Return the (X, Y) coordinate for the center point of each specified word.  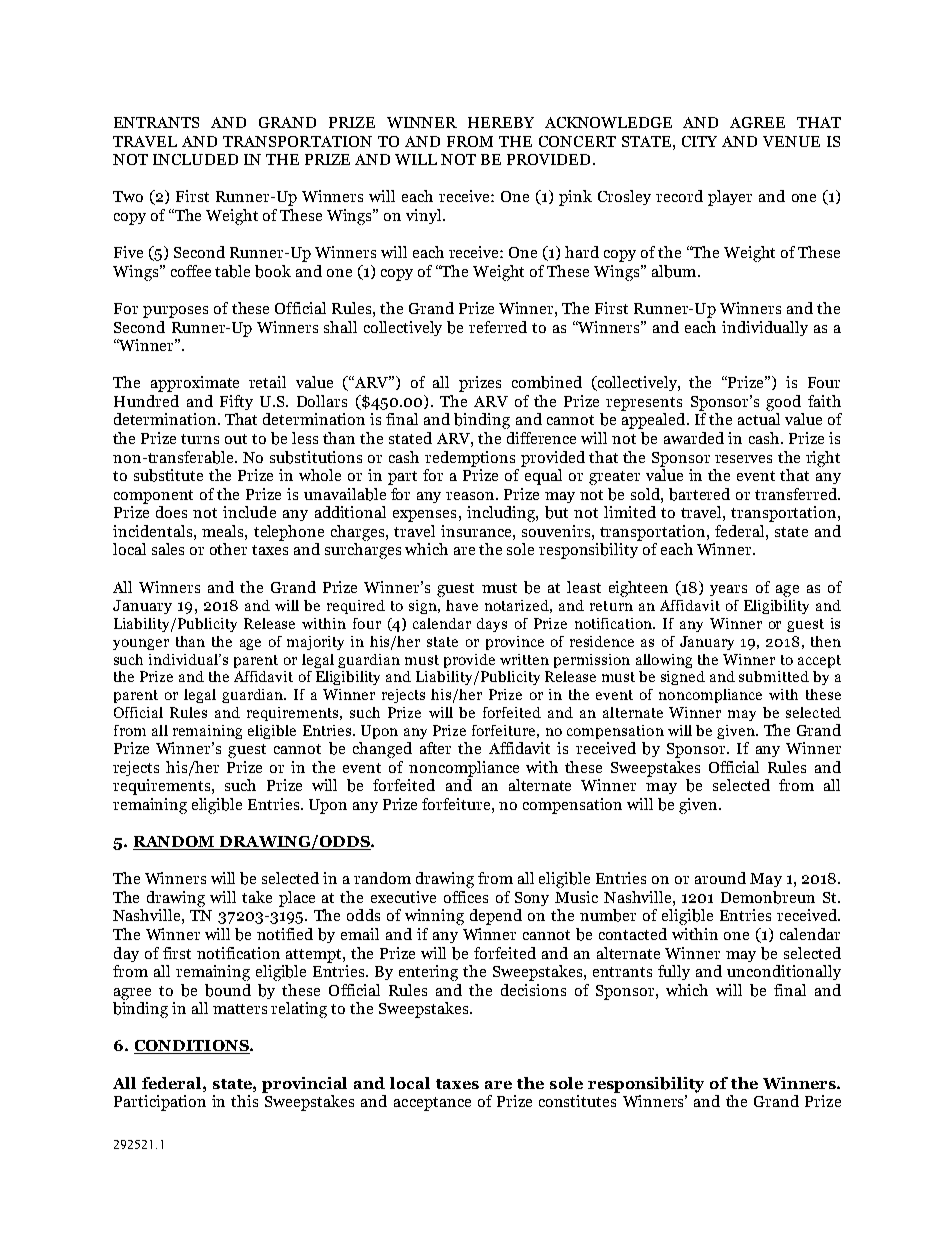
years (728, 590)
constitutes (577, 1101)
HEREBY (501, 122)
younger (141, 644)
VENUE (791, 141)
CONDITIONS (192, 1047)
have (462, 605)
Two (128, 196)
